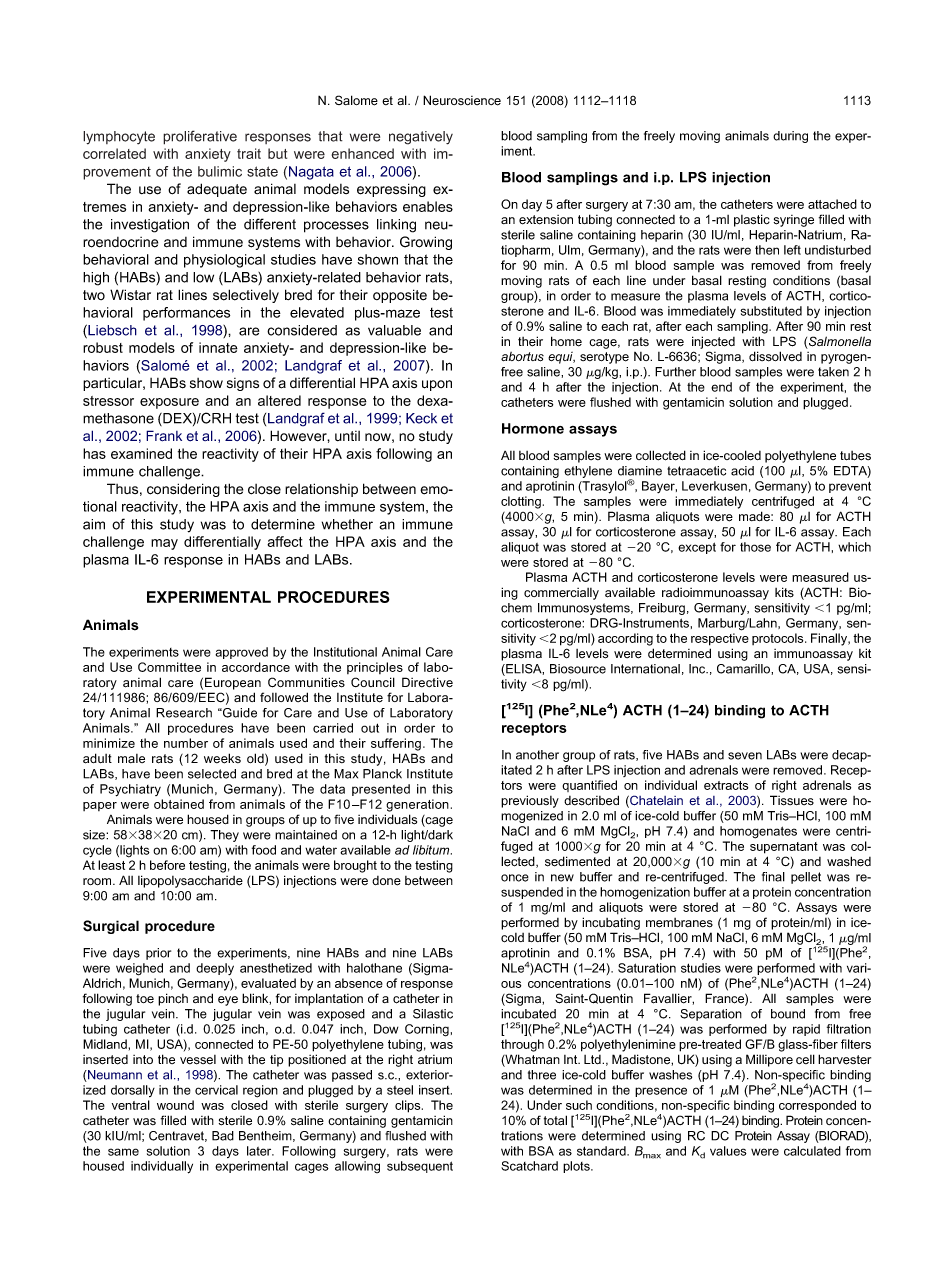 This screenshot has width=952, height=1270. Describe the element at coordinates (521, 502) in the screenshot. I see `clotting` at that location.
